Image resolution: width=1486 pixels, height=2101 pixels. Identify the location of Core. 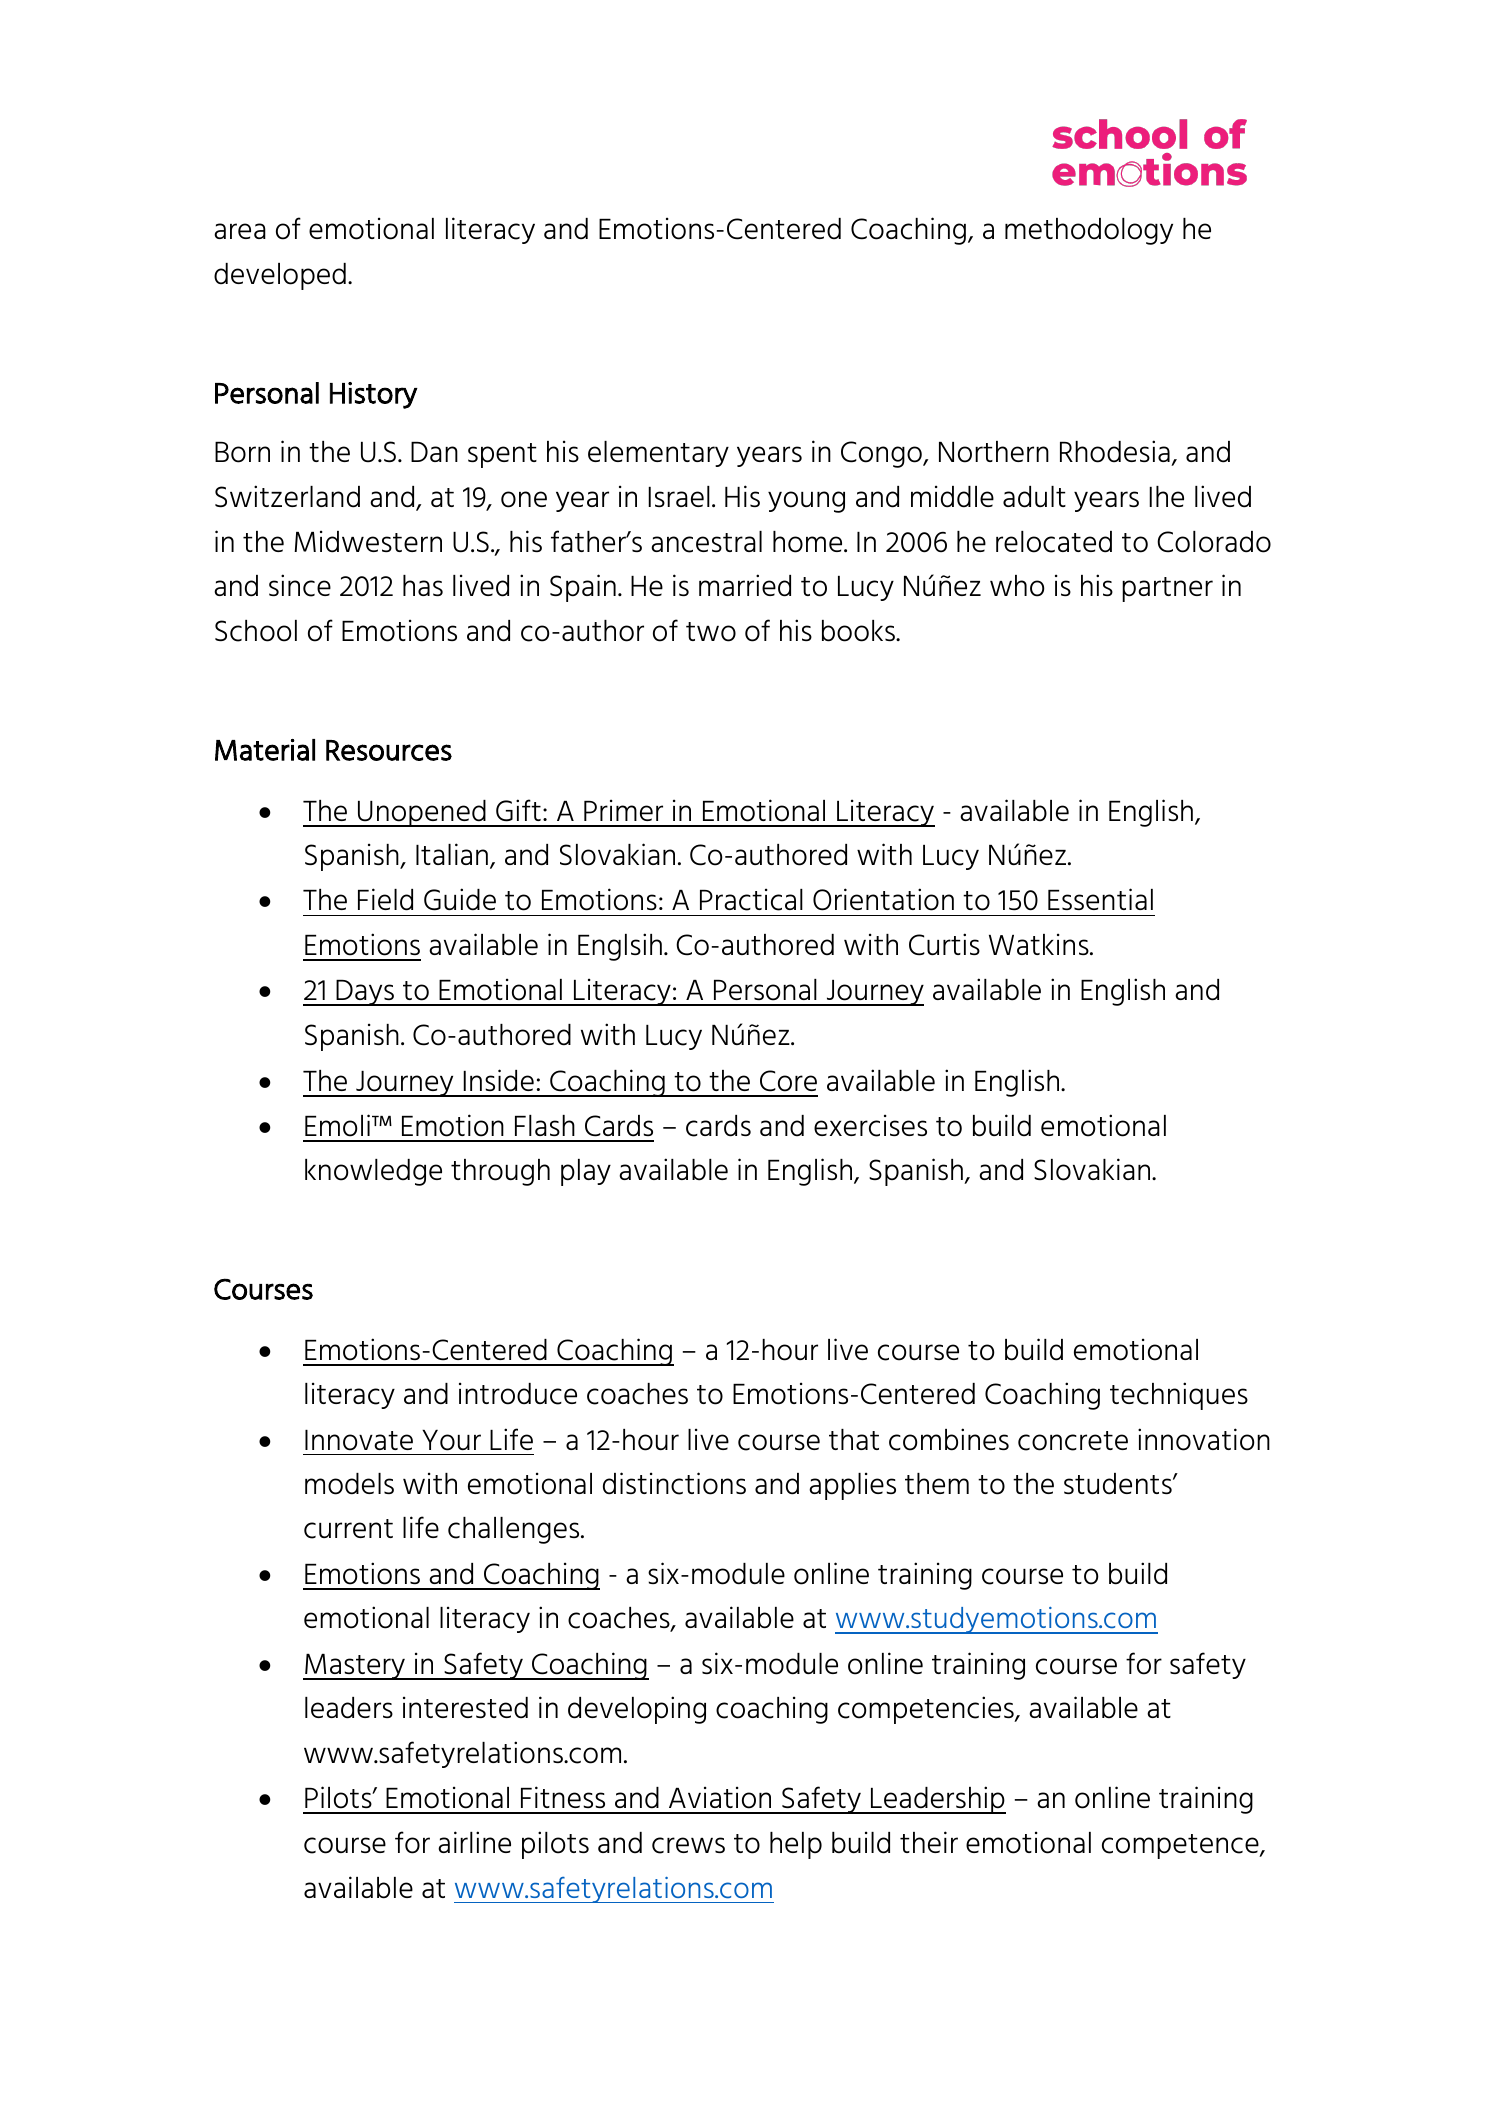
(788, 1081).
